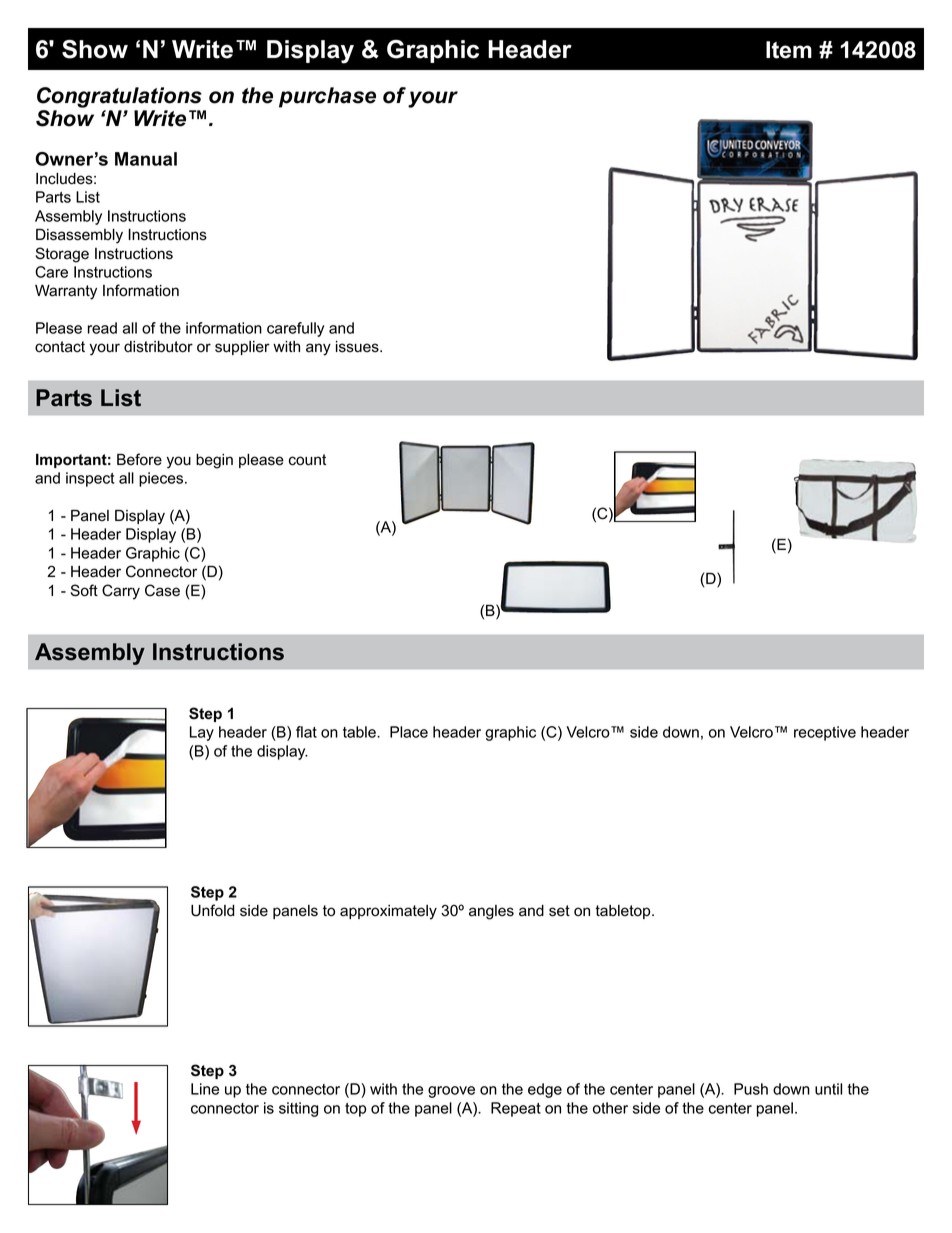  I want to click on purchase, so click(327, 97).
